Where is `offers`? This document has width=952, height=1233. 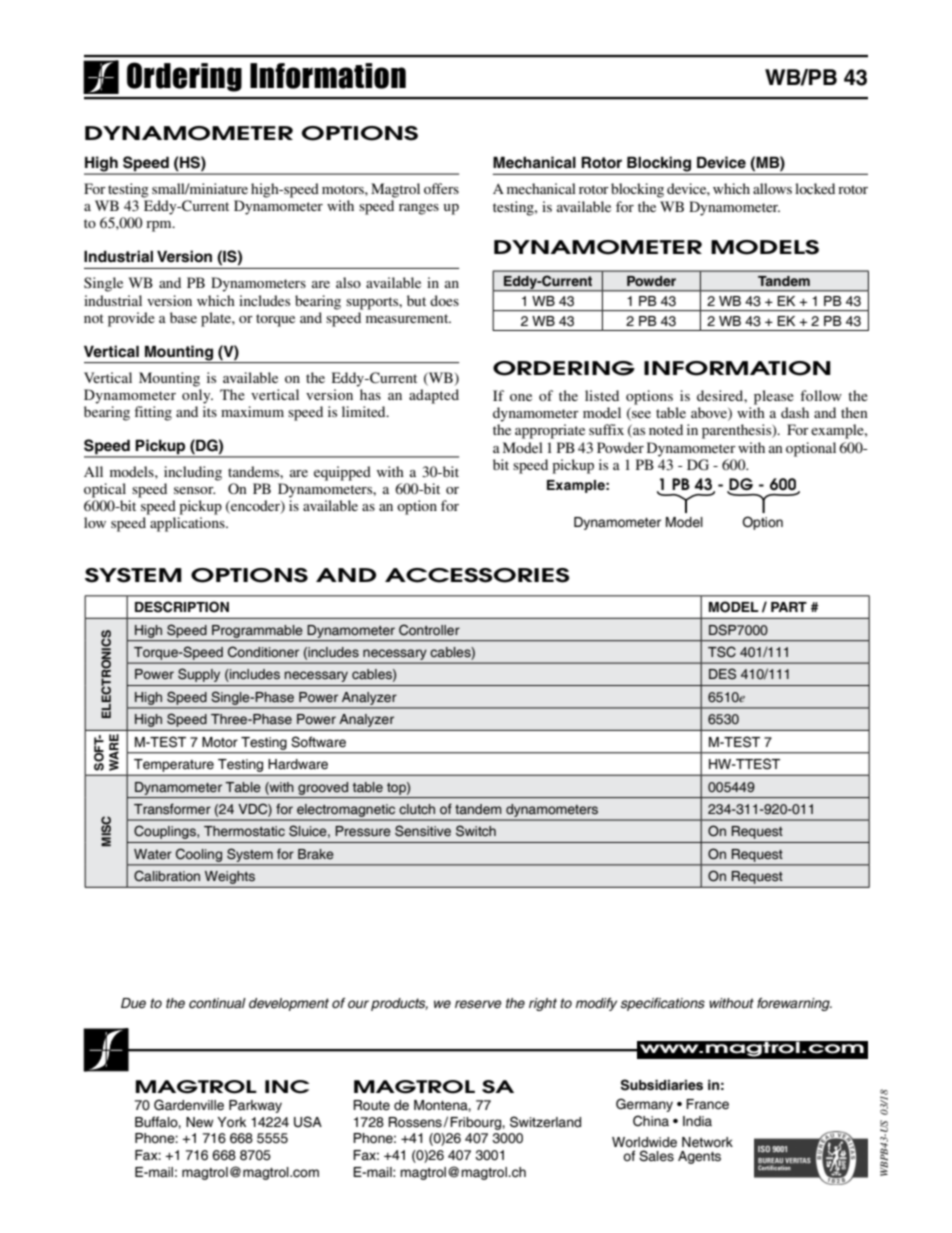 offers is located at coordinates (441, 188).
